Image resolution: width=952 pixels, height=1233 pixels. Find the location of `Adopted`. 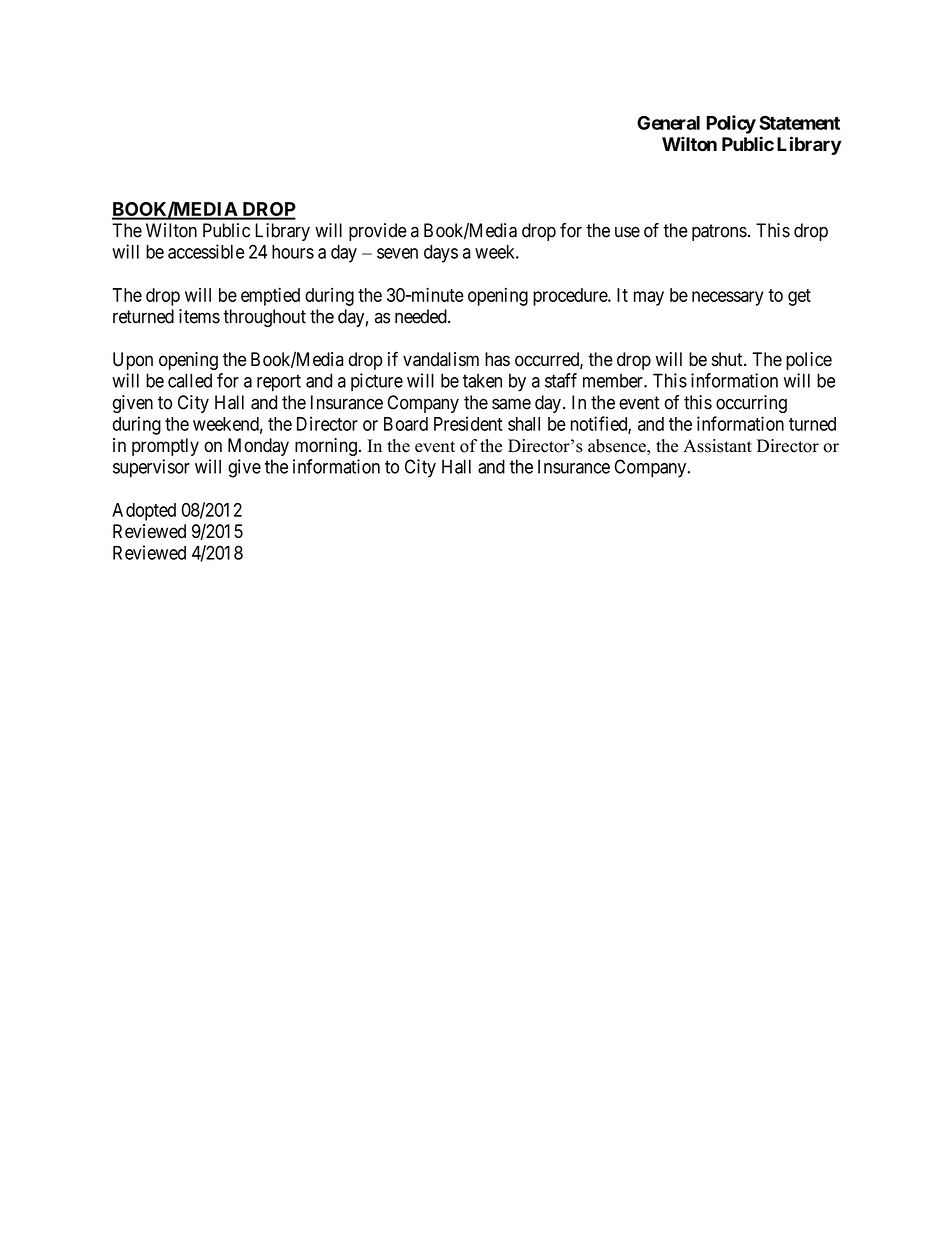

Adopted is located at coordinates (144, 512).
